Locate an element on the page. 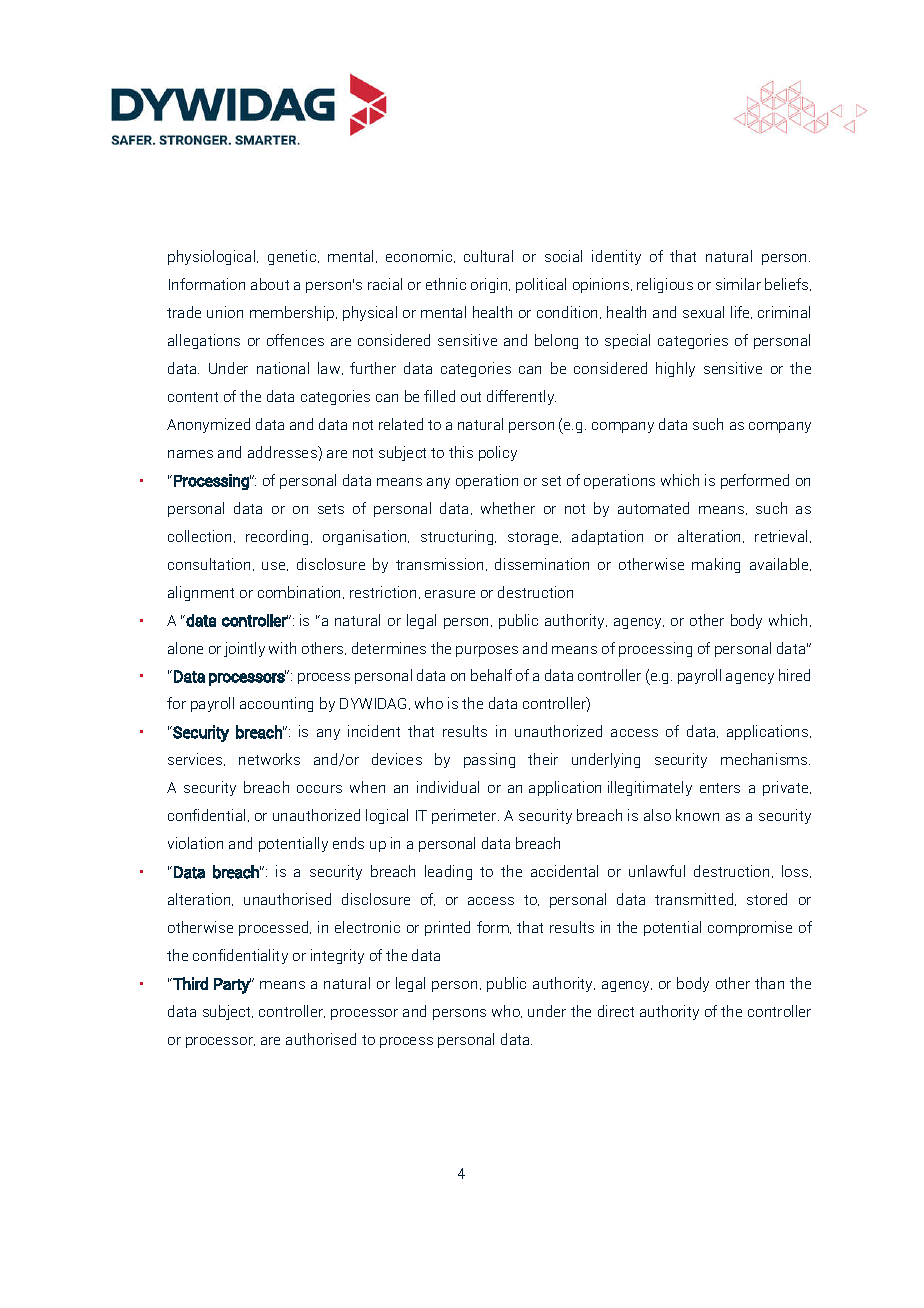 This image has height=1308, width=924. purposes is located at coordinates (487, 651).
